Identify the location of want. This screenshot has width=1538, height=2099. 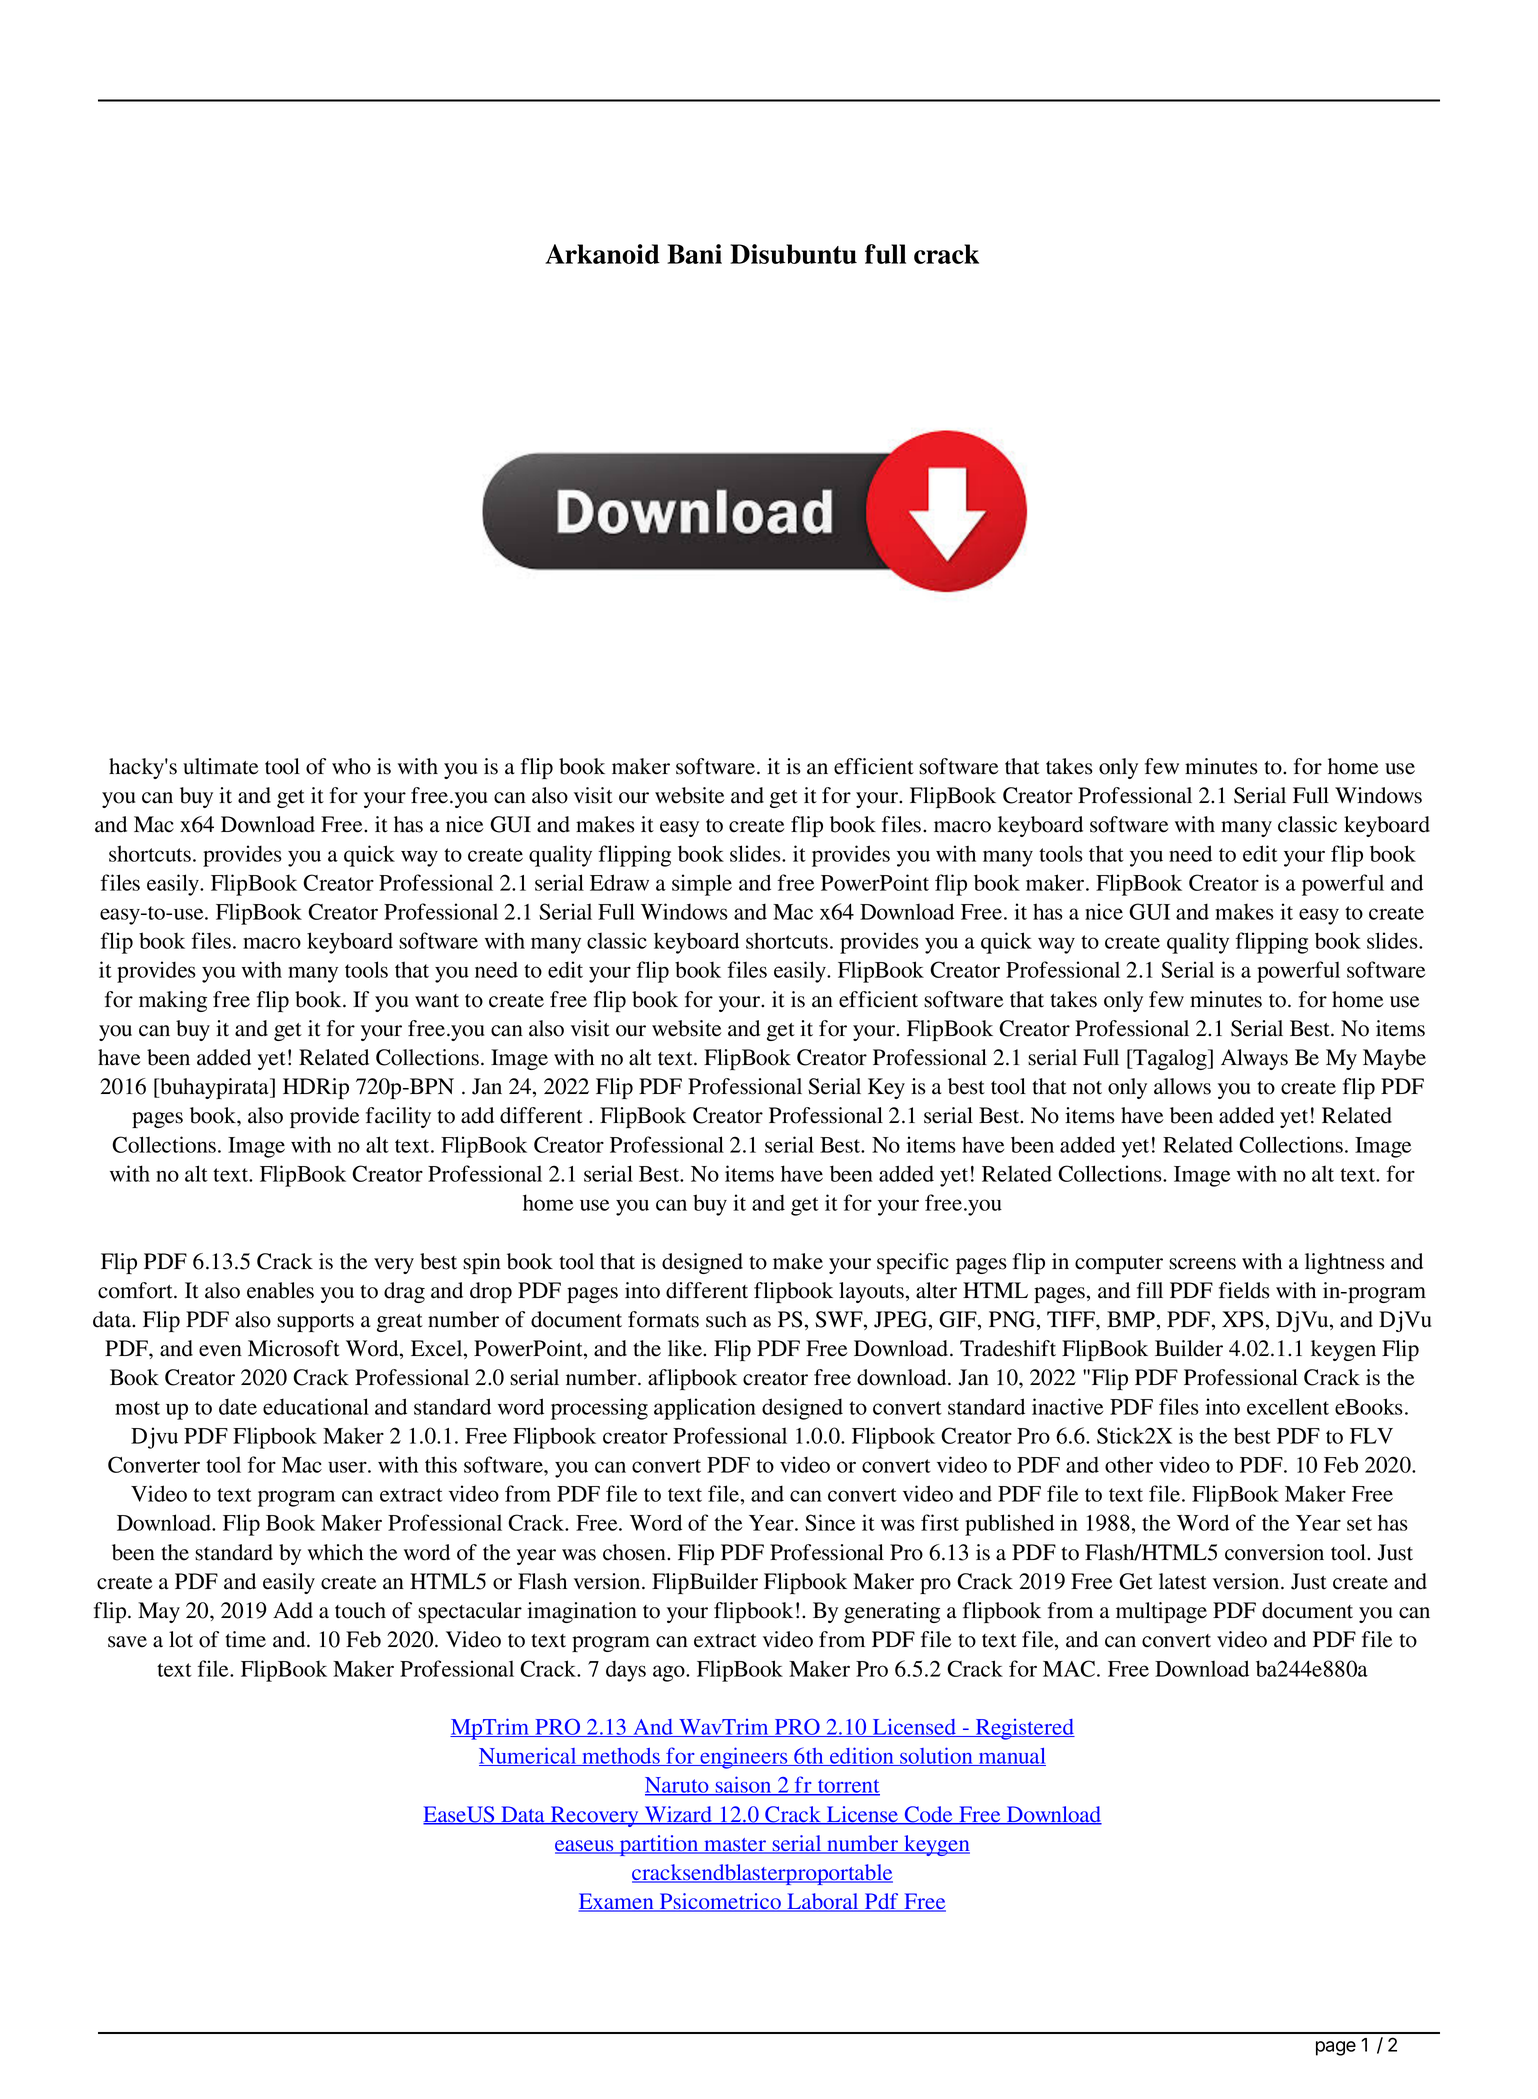
(437, 1001).
